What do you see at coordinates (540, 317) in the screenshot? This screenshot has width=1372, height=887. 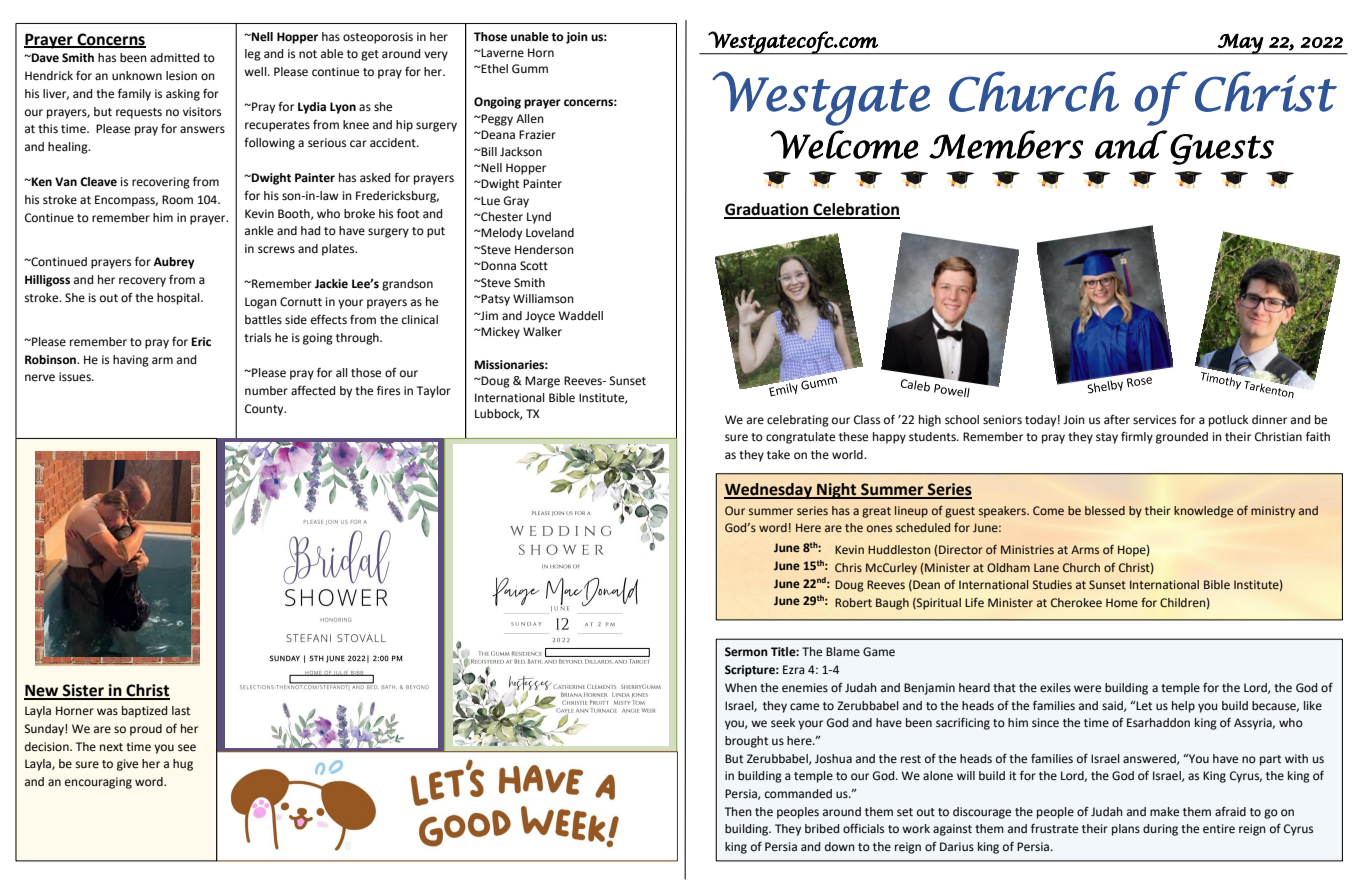 I see `Joyce` at bounding box center [540, 317].
